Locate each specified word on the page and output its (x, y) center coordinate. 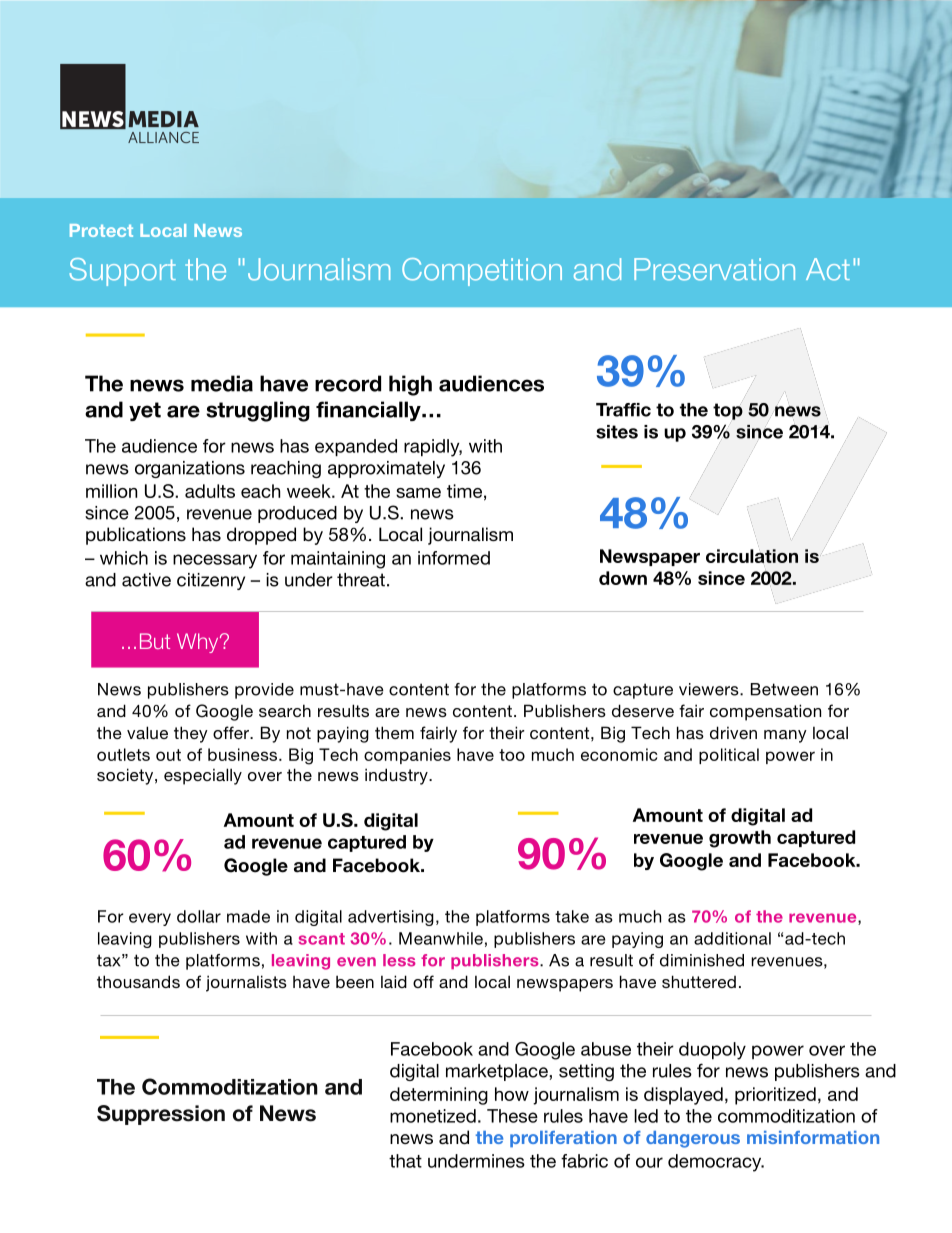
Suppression (161, 1115)
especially (203, 776)
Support (122, 272)
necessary (215, 561)
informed (454, 558)
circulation (752, 556)
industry (397, 776)
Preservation (714, 269)
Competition (482, 272)
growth (740, 839)
